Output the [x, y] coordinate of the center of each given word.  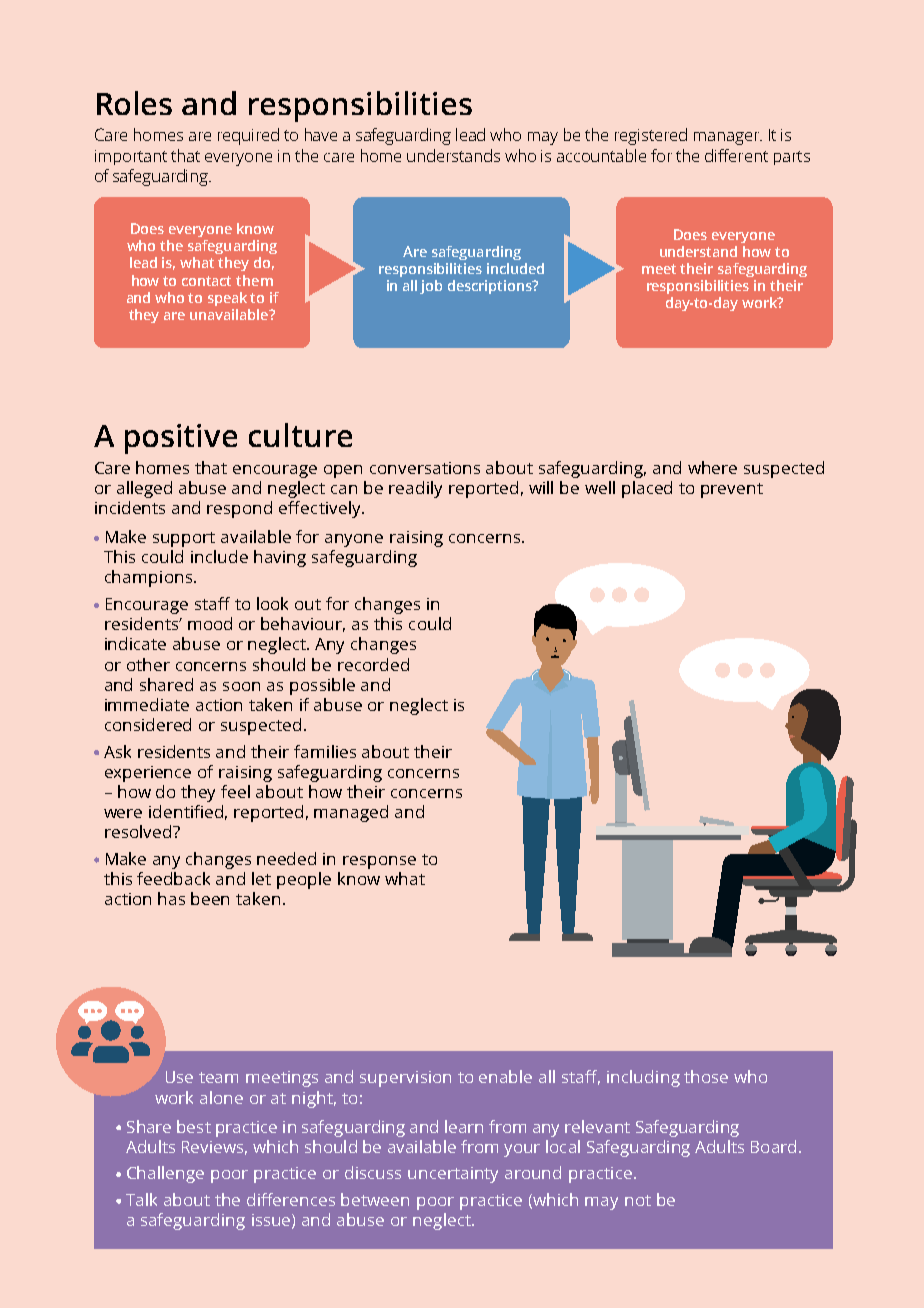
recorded [373, 664]
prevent [732, 490]
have [321, 134]
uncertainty [453, 1175]
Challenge [165, 1174]
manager [728, 138]
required [248, 136]
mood [210, 623]
